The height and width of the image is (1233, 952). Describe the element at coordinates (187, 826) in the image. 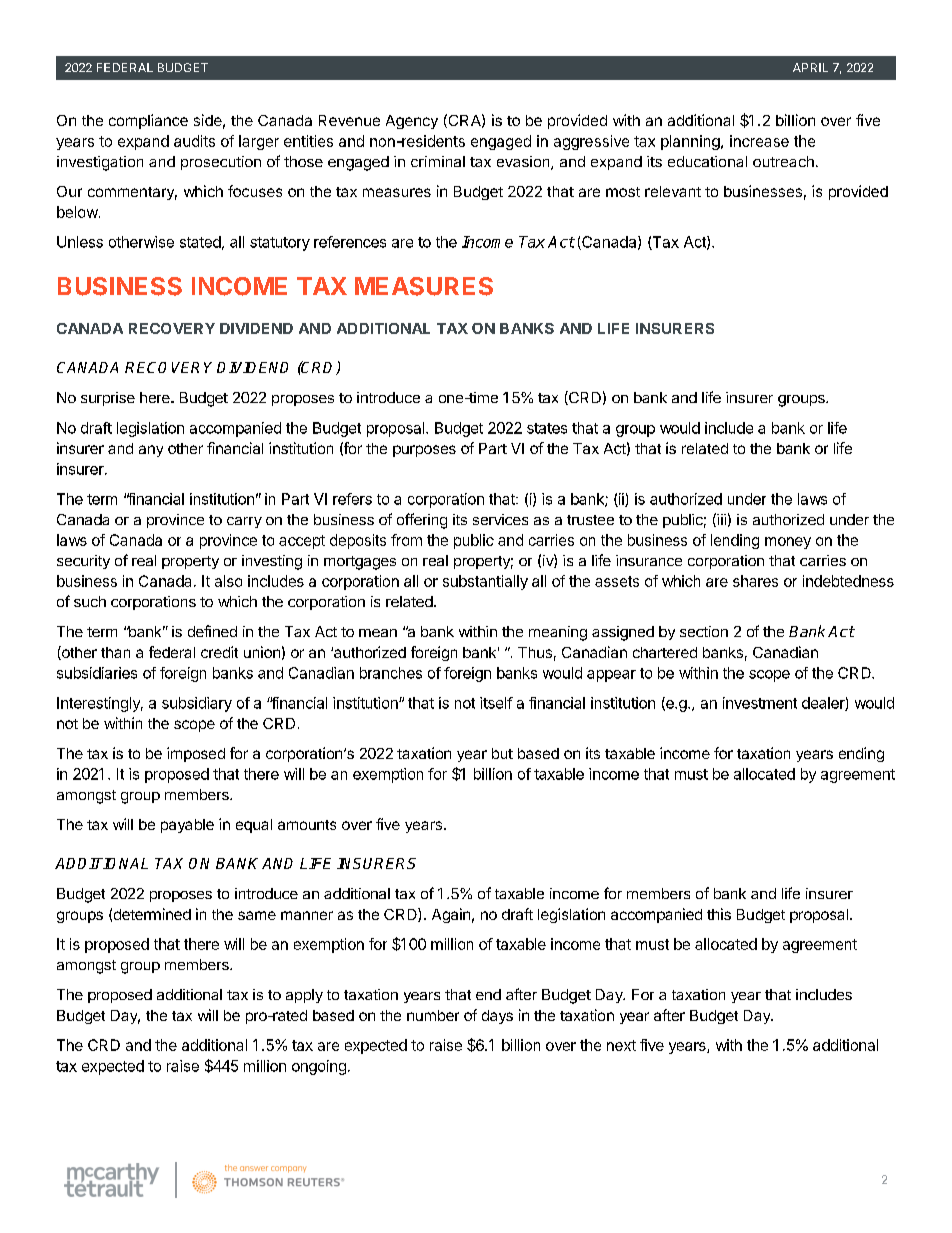

I see `payable` at that location.
